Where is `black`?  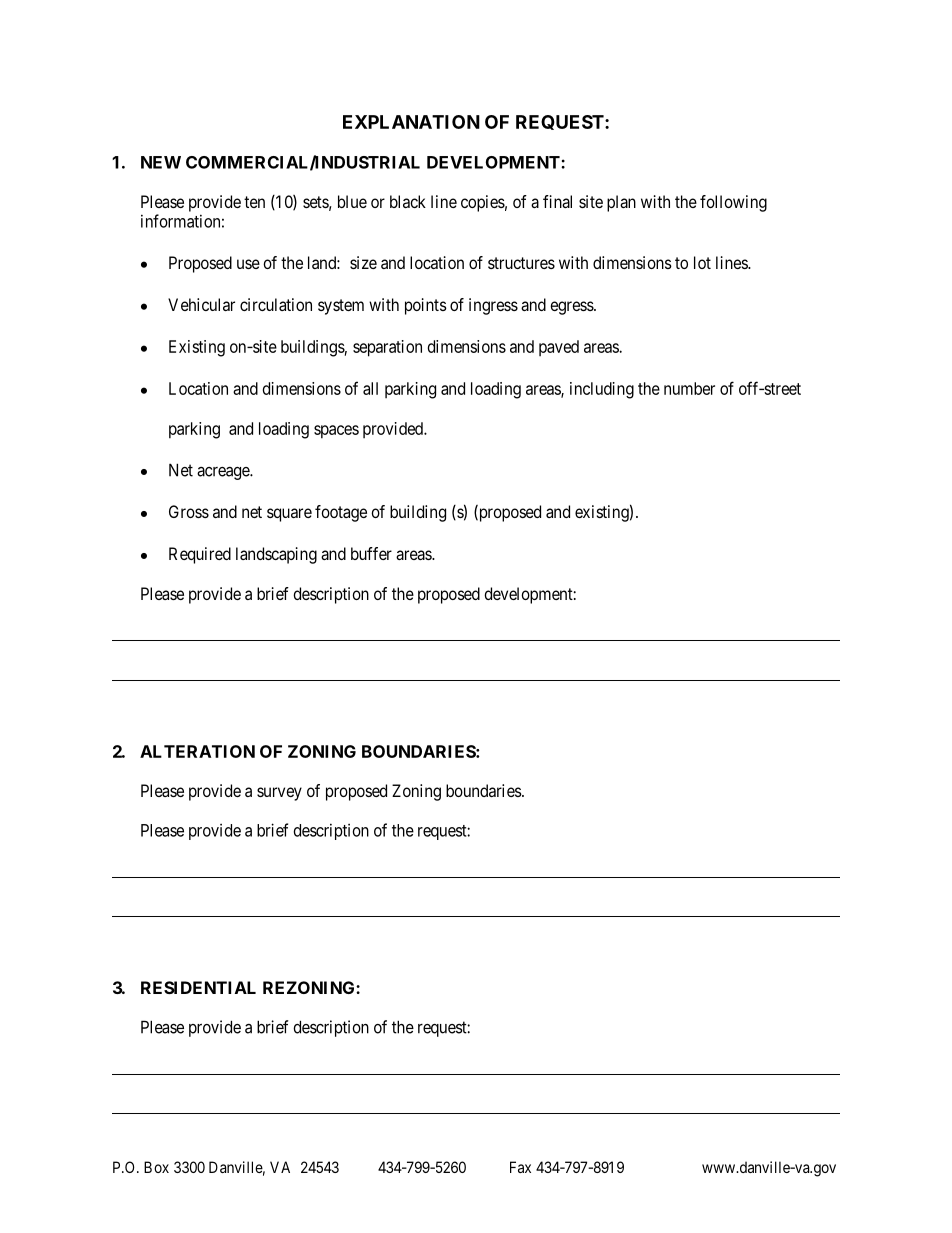 black is located at coordinates (408, 201).
